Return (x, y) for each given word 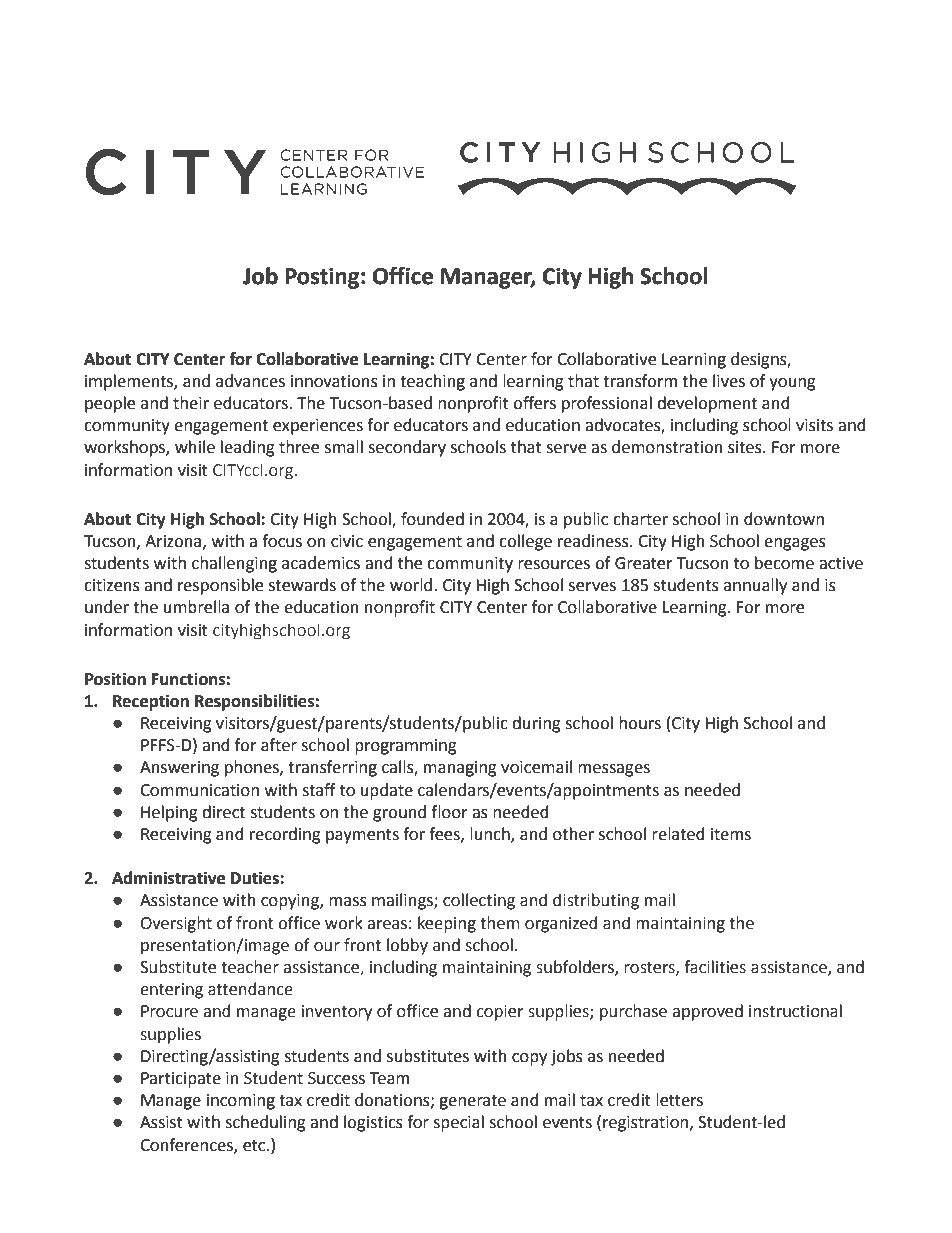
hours (640, 723)
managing (460, 769)
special (458, 1123)
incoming (241, 1102)
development (707, 404)
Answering (179, 769)
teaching (432, 382)
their (191, 403)
